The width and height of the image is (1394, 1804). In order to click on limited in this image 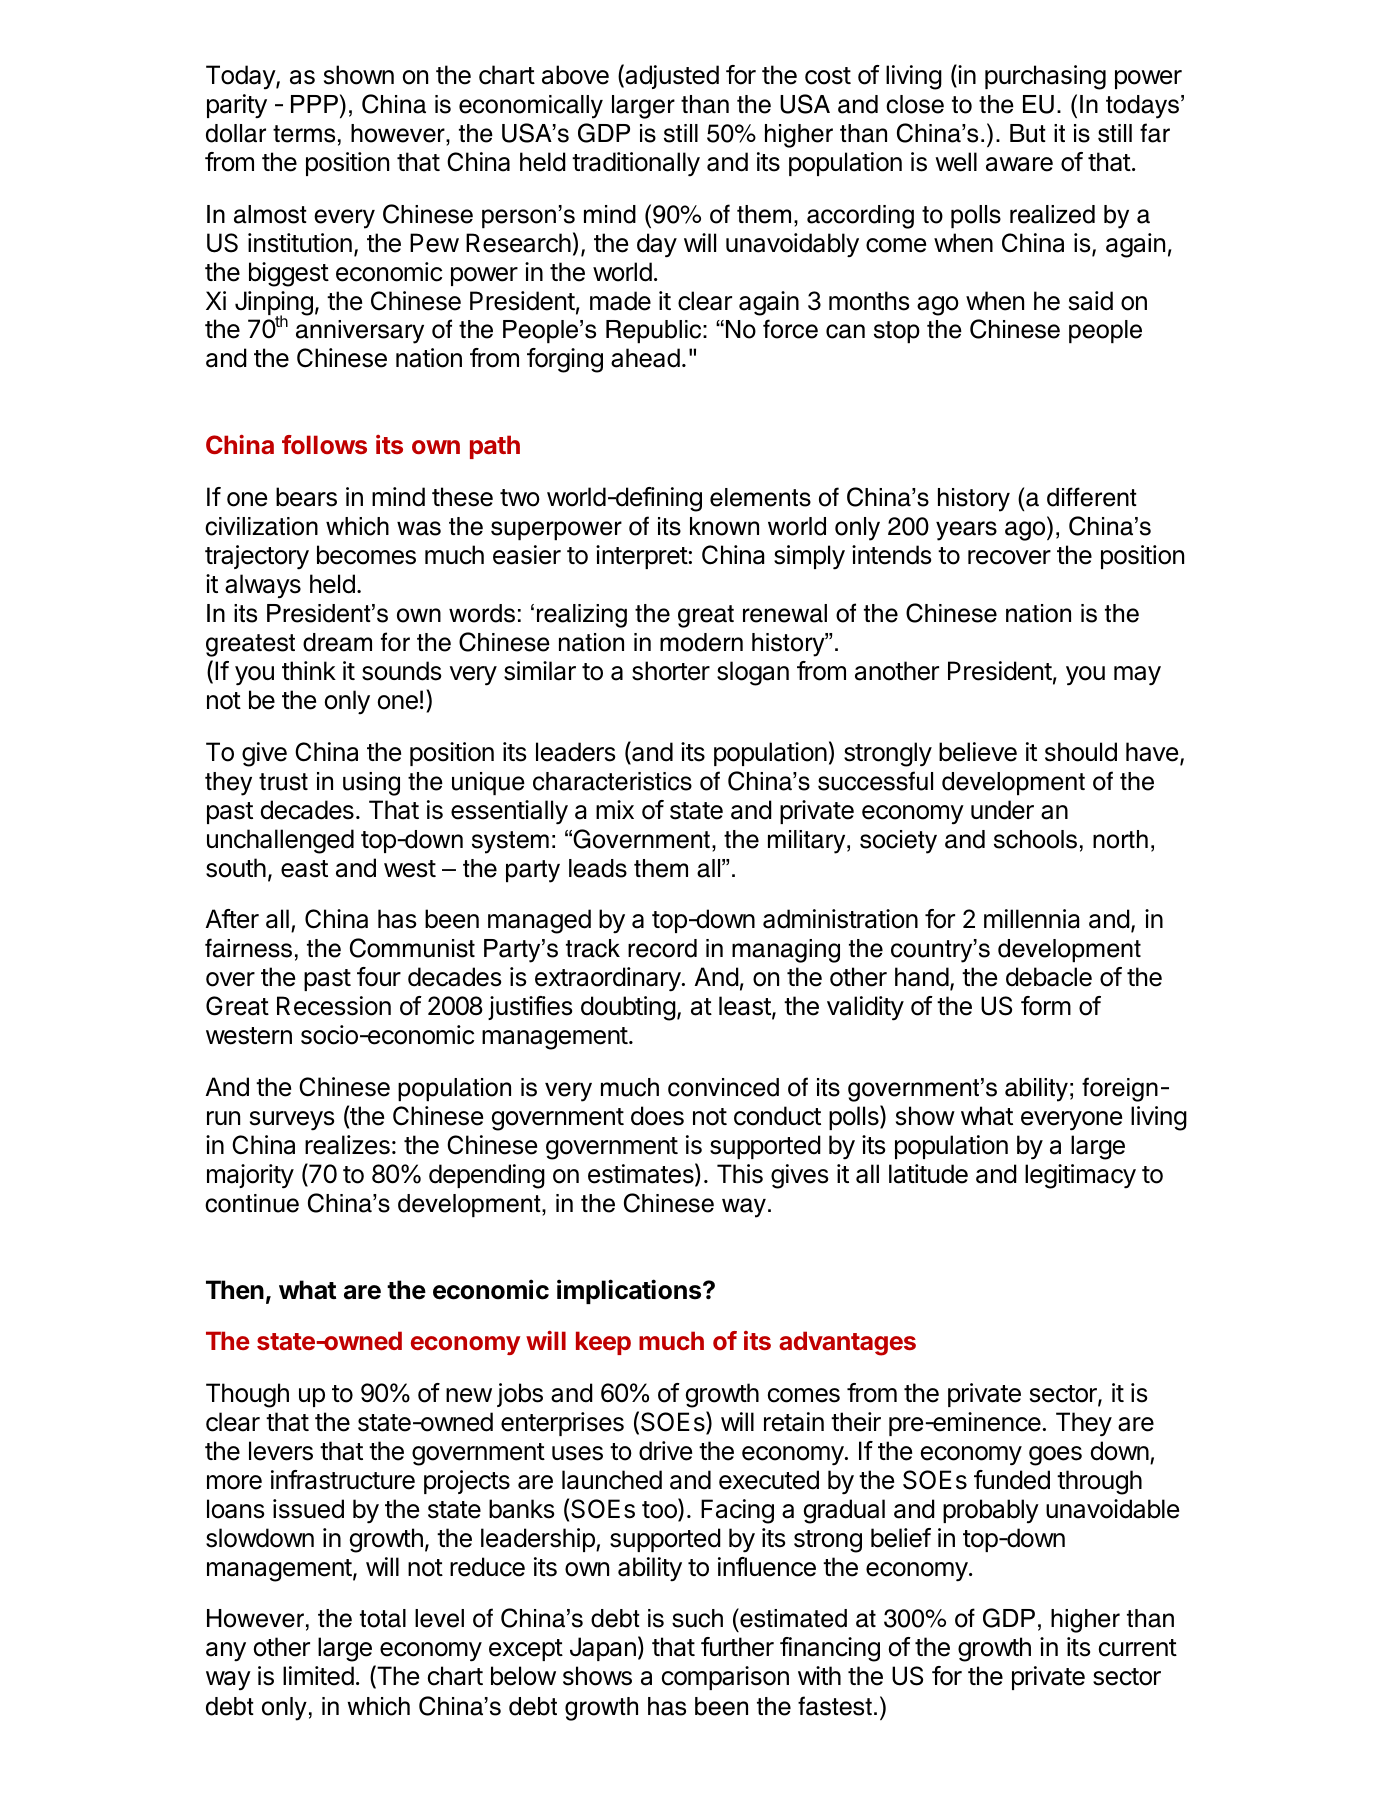, I will do `click(318, 1676)`.
